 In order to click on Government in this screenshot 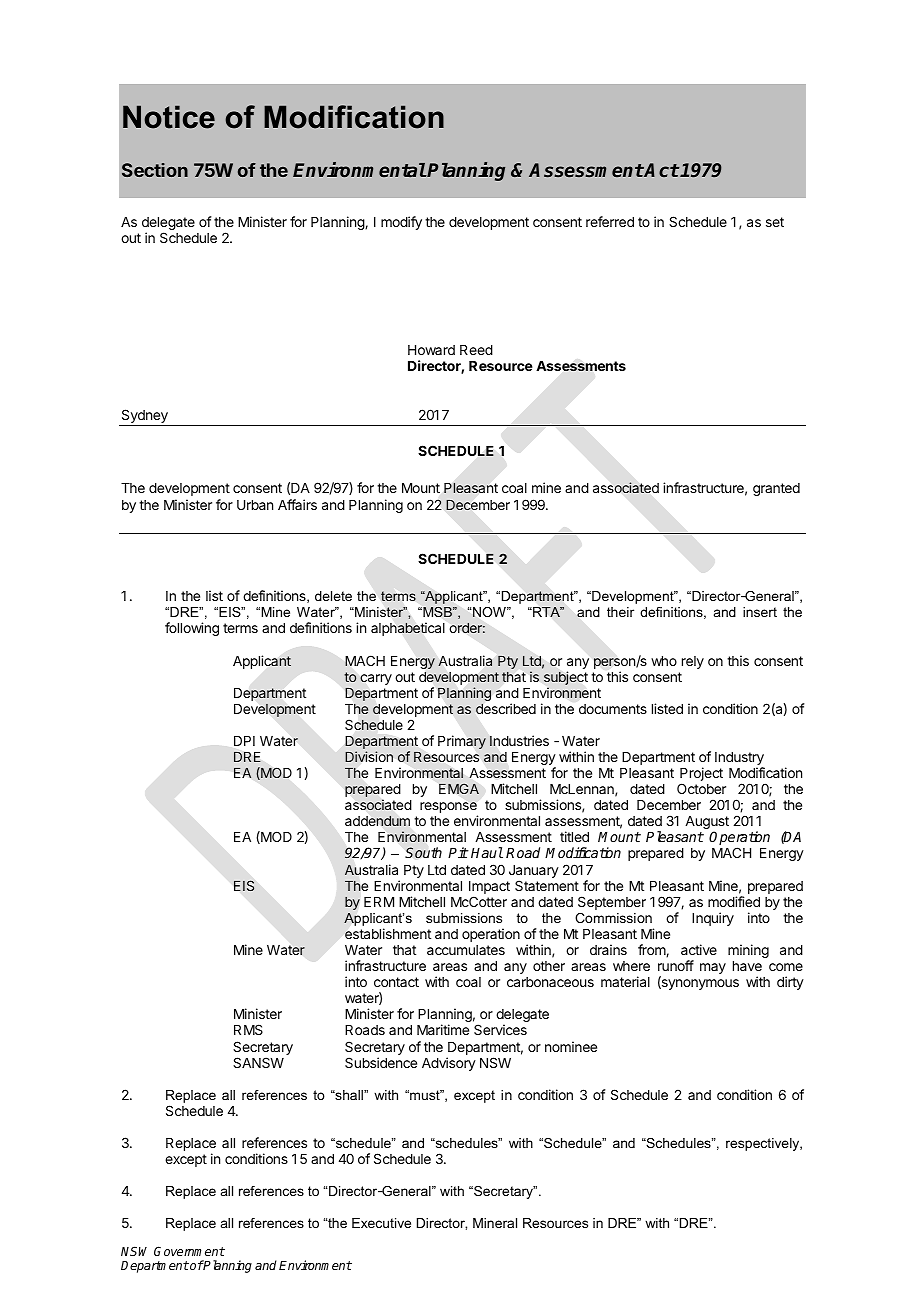, I will do `click(189, 1251)`.
